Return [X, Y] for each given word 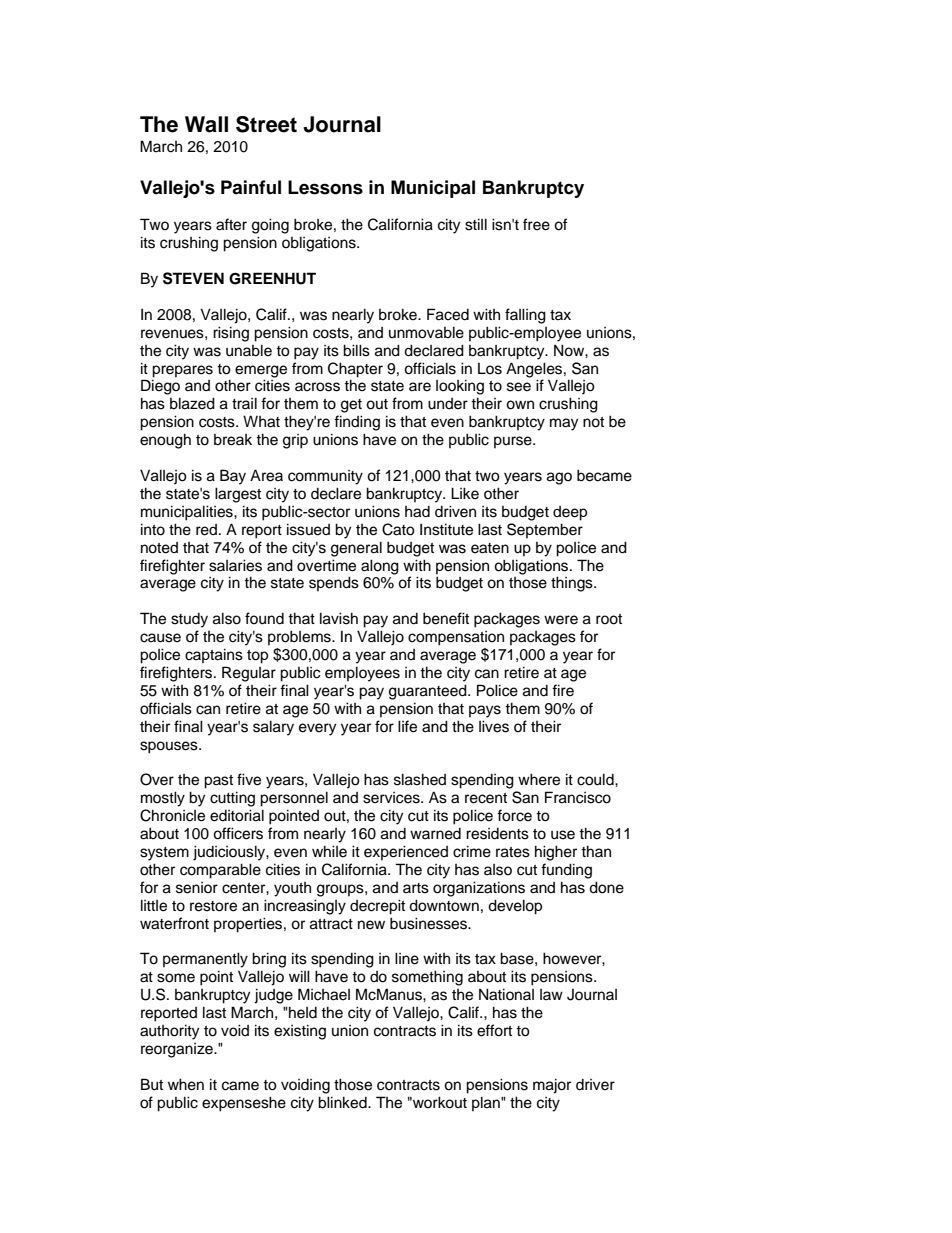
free [536, 224]
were [561, 620]
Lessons [325, 187]
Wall [206, 124]
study [189, 620]
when [186, 1084]
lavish [339, 618]
